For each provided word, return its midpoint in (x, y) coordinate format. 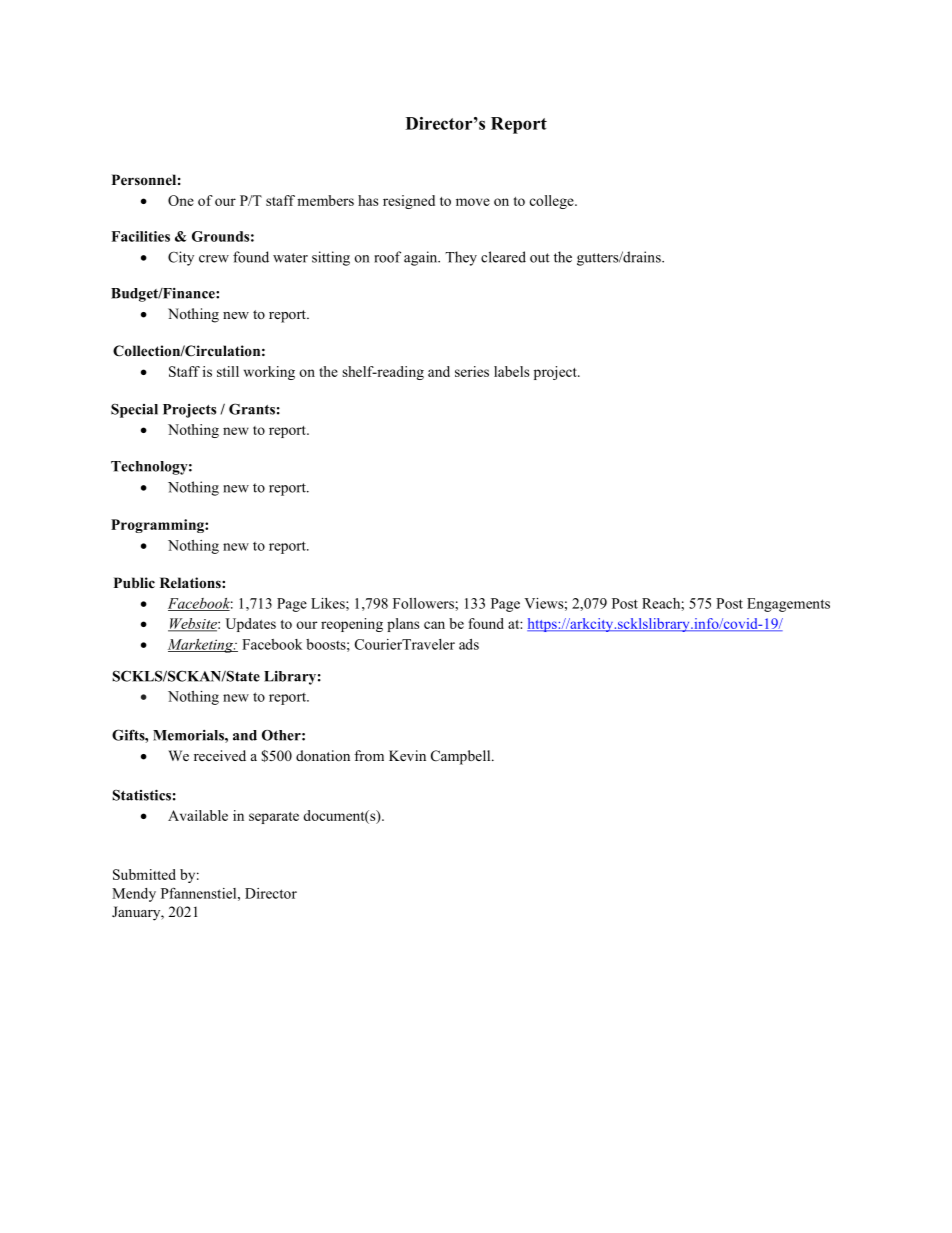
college (553, 202)
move (473, 202)
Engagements (788, 605)
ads (469, 644)
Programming (158, 526)
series (472, 371)
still (228, 371)
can (434, 625)
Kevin (407, 755)
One (181, 200)
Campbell (462, 757)
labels (511, 371)
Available (198, 815)
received (220, 755)
